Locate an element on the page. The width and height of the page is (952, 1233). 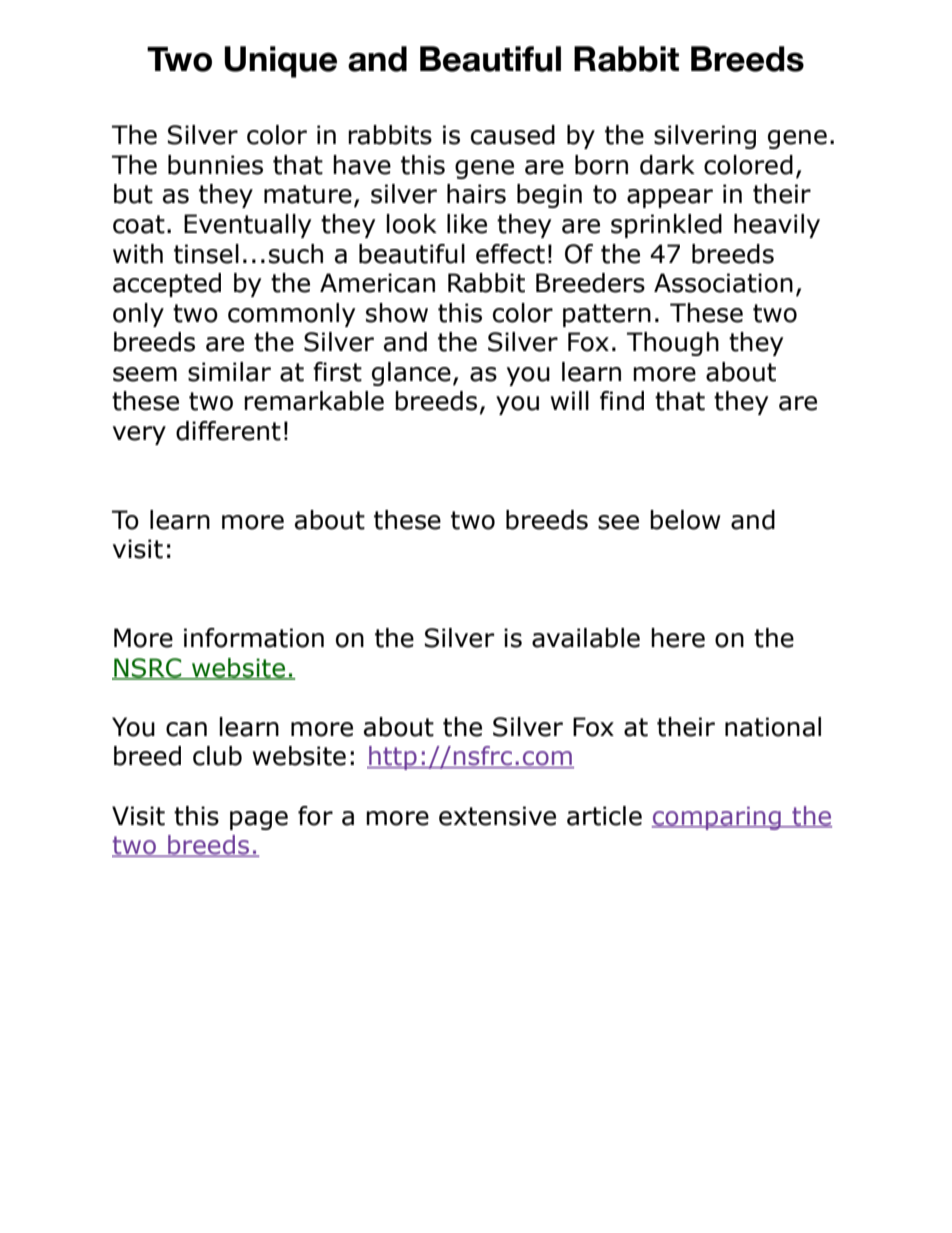
caused is located at coordinates (513, 135).
